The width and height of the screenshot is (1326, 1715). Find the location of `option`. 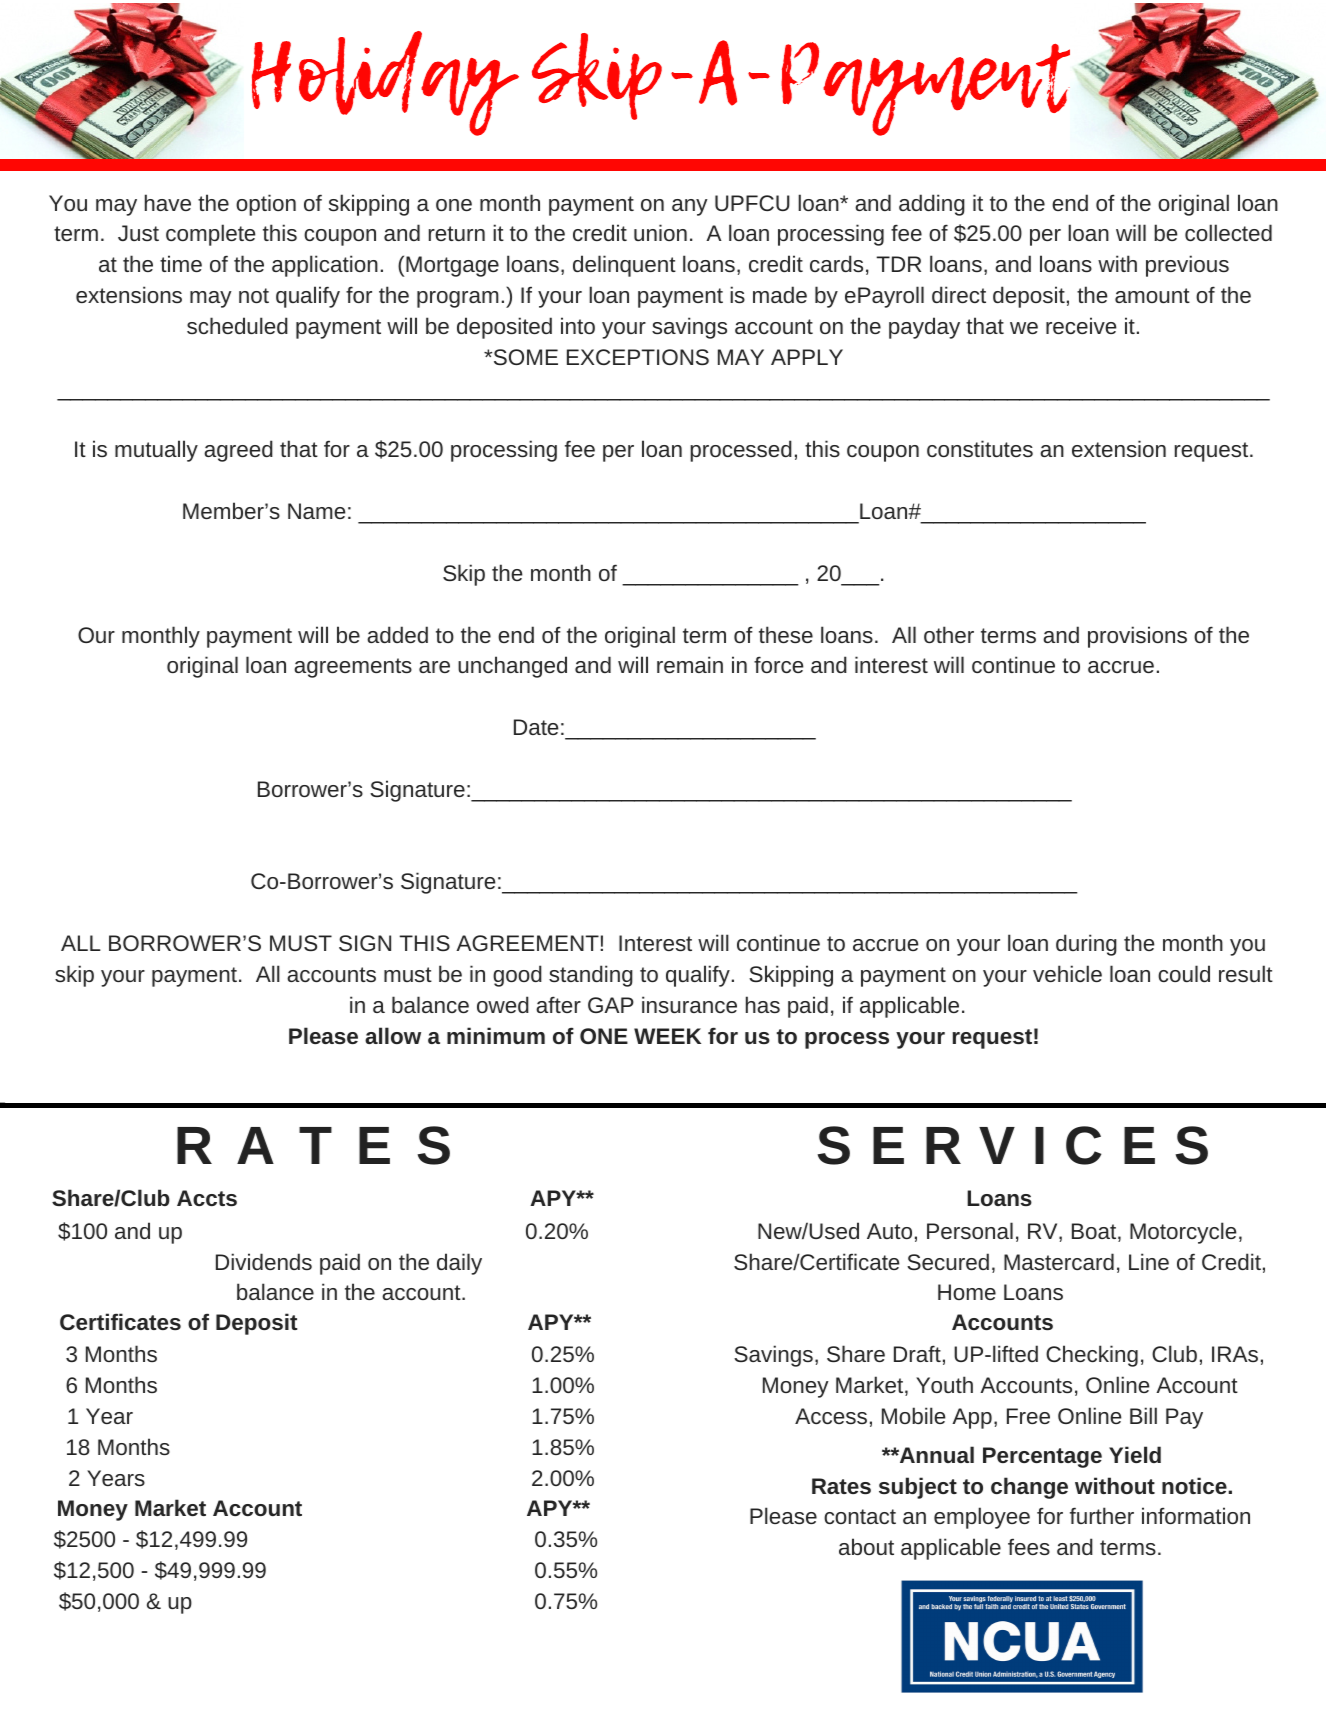

option is located at coordinates (266, 205).
